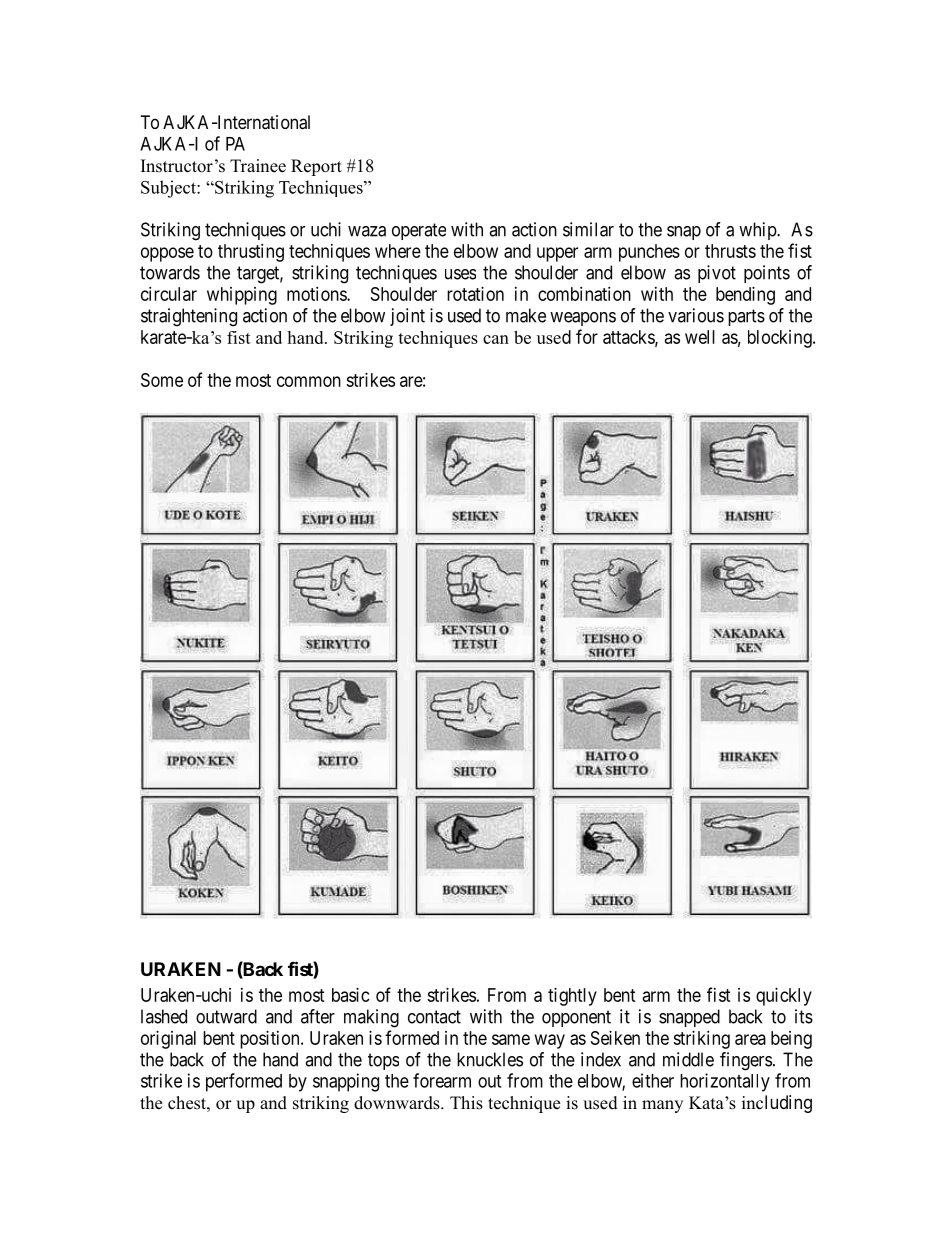 This document has height=1233, width=952. Describe the element at coordinates (419, 231) in the document. I see `operate` at that location.
